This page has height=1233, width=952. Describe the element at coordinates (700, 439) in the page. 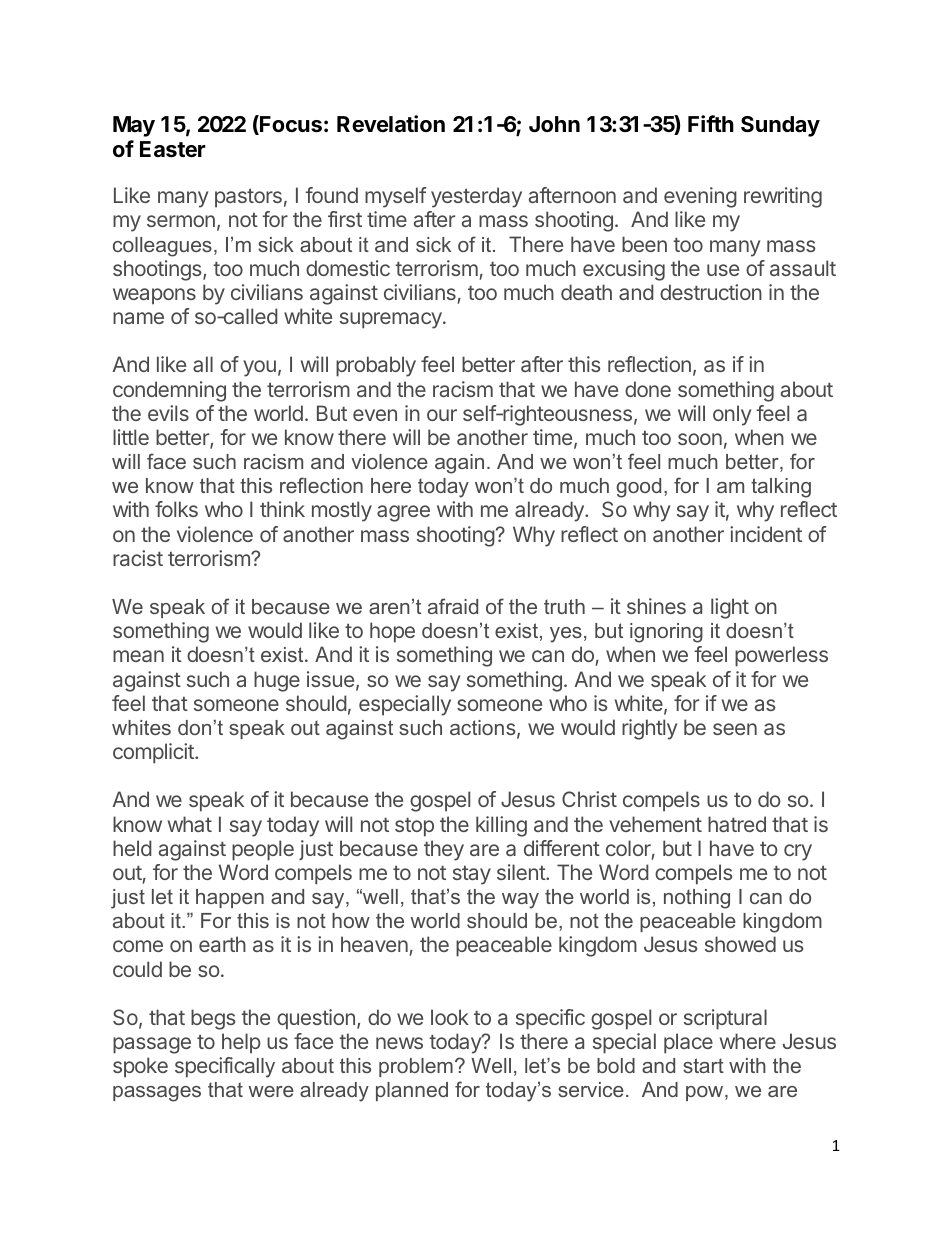

I see `soon` at that location.
